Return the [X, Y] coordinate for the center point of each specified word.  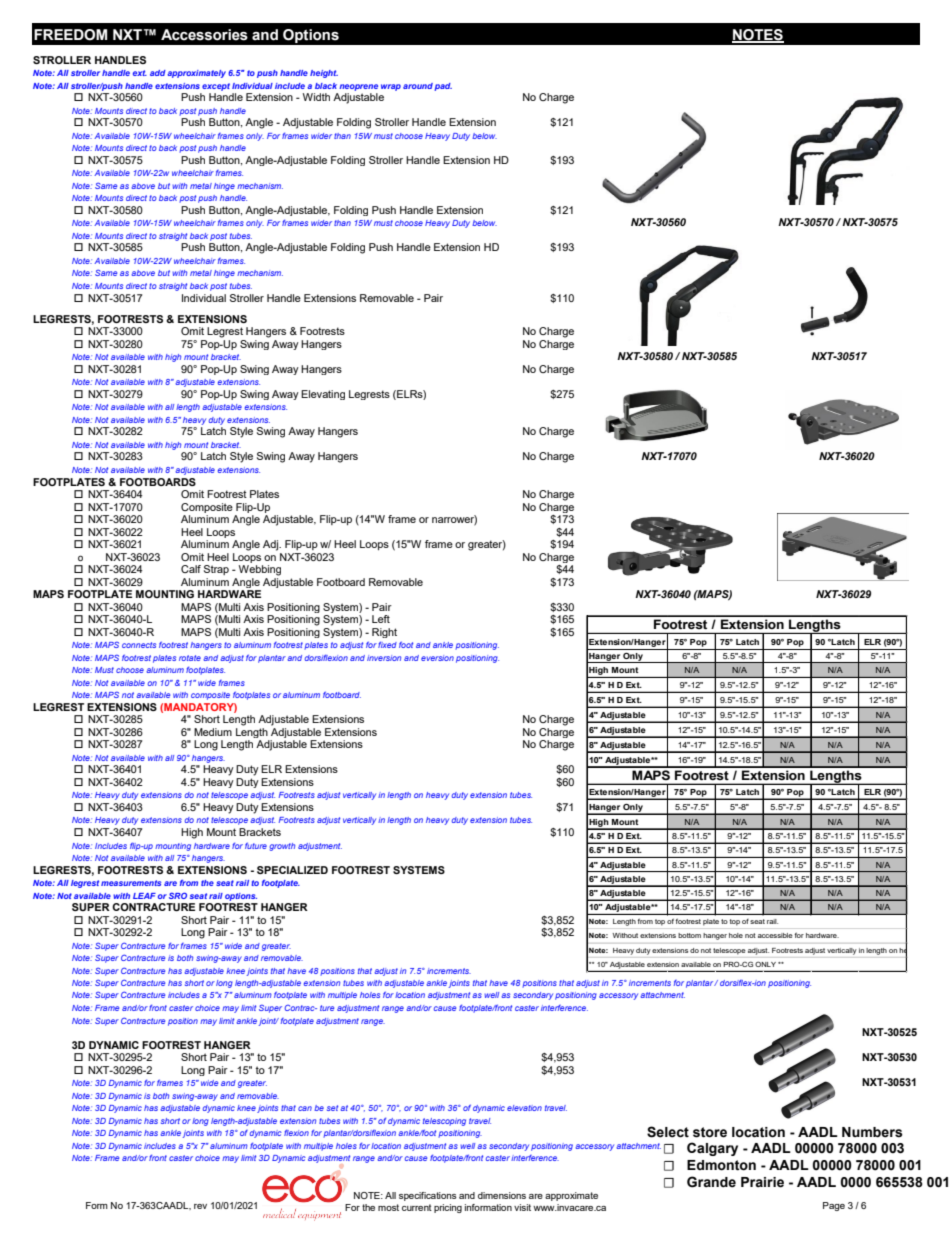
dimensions [502, 1195]
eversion [437, 658]
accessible [775, 935]
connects [139, 645]
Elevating [323, 395]
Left [381, 619]
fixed [387, 645]
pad [443, 87]
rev [200, 1206]
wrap [391, 87]
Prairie [762, 1182]
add [158, 73]
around [418, 86]
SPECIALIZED [292, 870]
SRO [178, 895]
